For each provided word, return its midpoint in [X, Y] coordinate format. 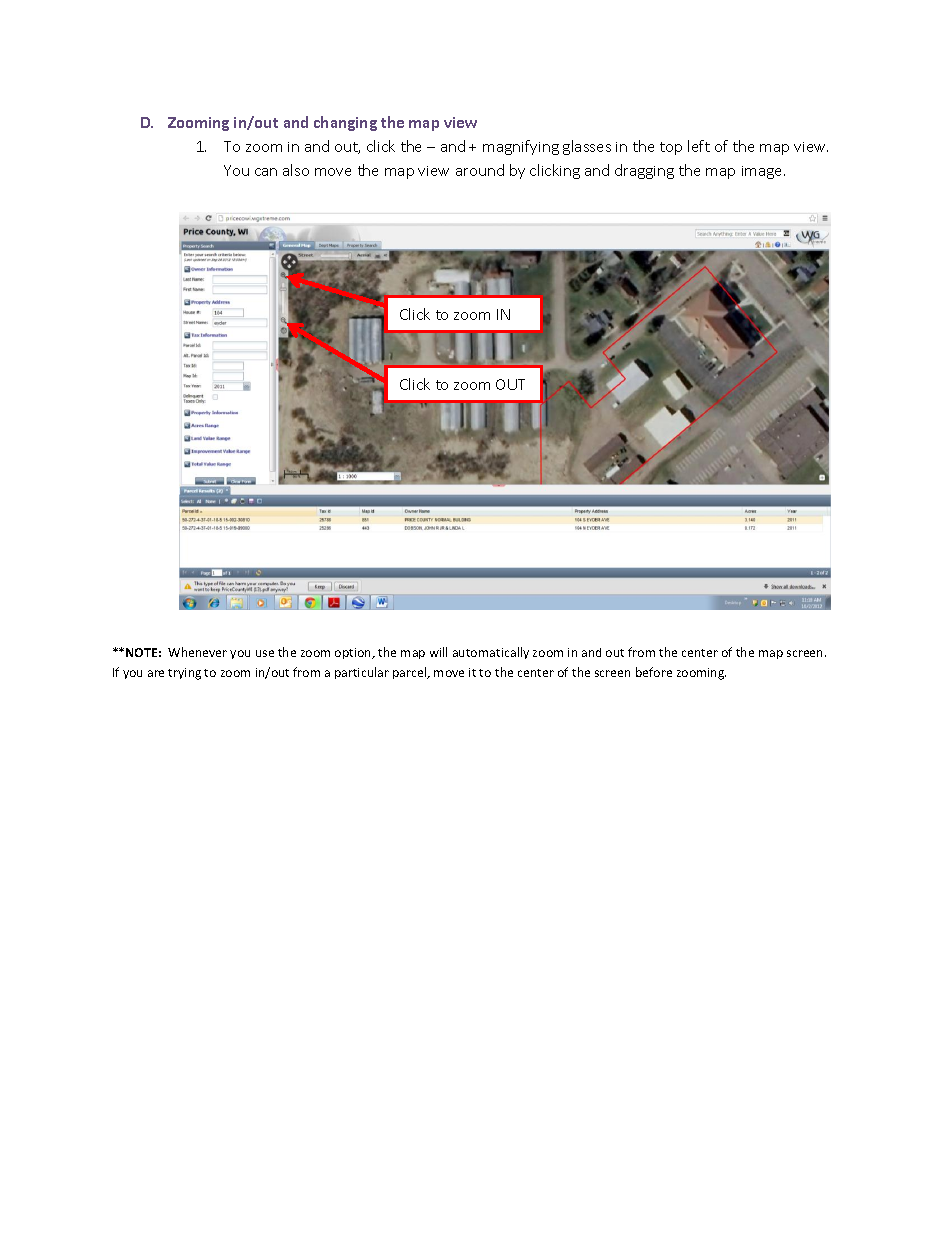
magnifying [521, 147]
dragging [644, 171]
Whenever [197, 652]
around [480, 170]
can [266, 172]
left [699, 146]
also [296, 170]
